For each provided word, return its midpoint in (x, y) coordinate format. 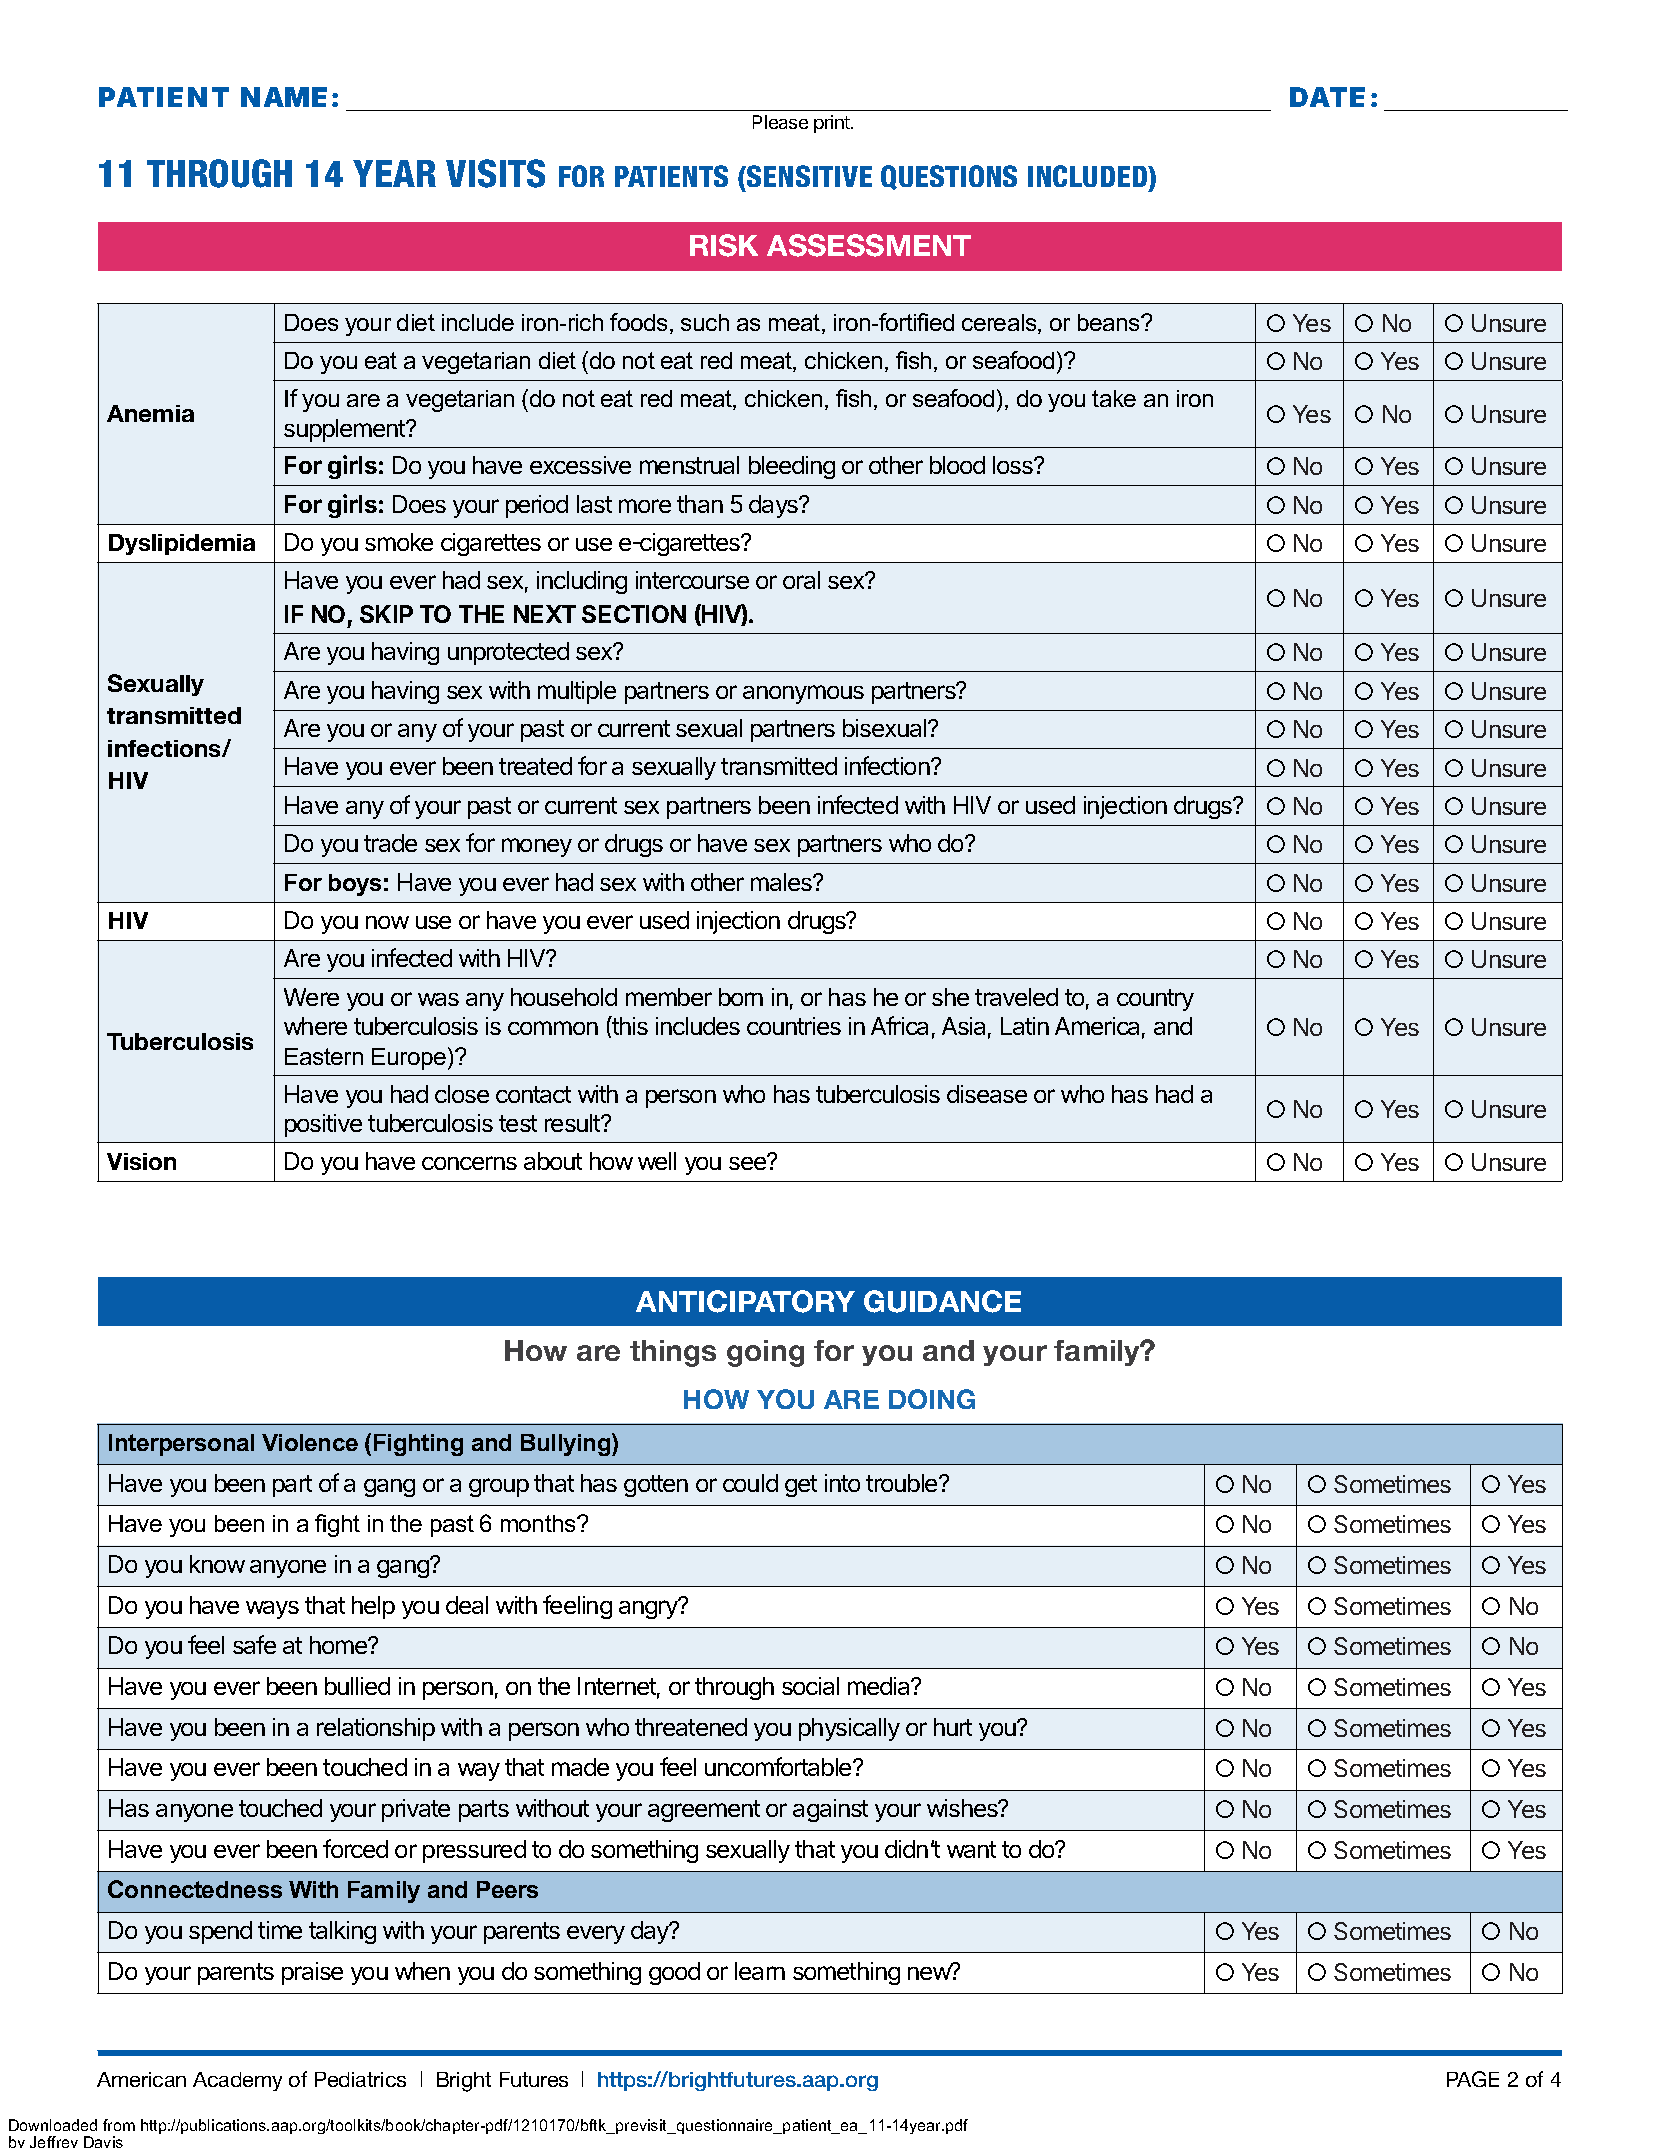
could (750, 1483)
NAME (284, 97)
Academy (237, 2081)
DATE (1327, 97)
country (1155, 1000)
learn (760, 1971)
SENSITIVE (808, 176)
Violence (310, 1442)
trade (390, 843)
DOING (932, 1399)
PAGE (1473, 2079)
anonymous (803, 694)
